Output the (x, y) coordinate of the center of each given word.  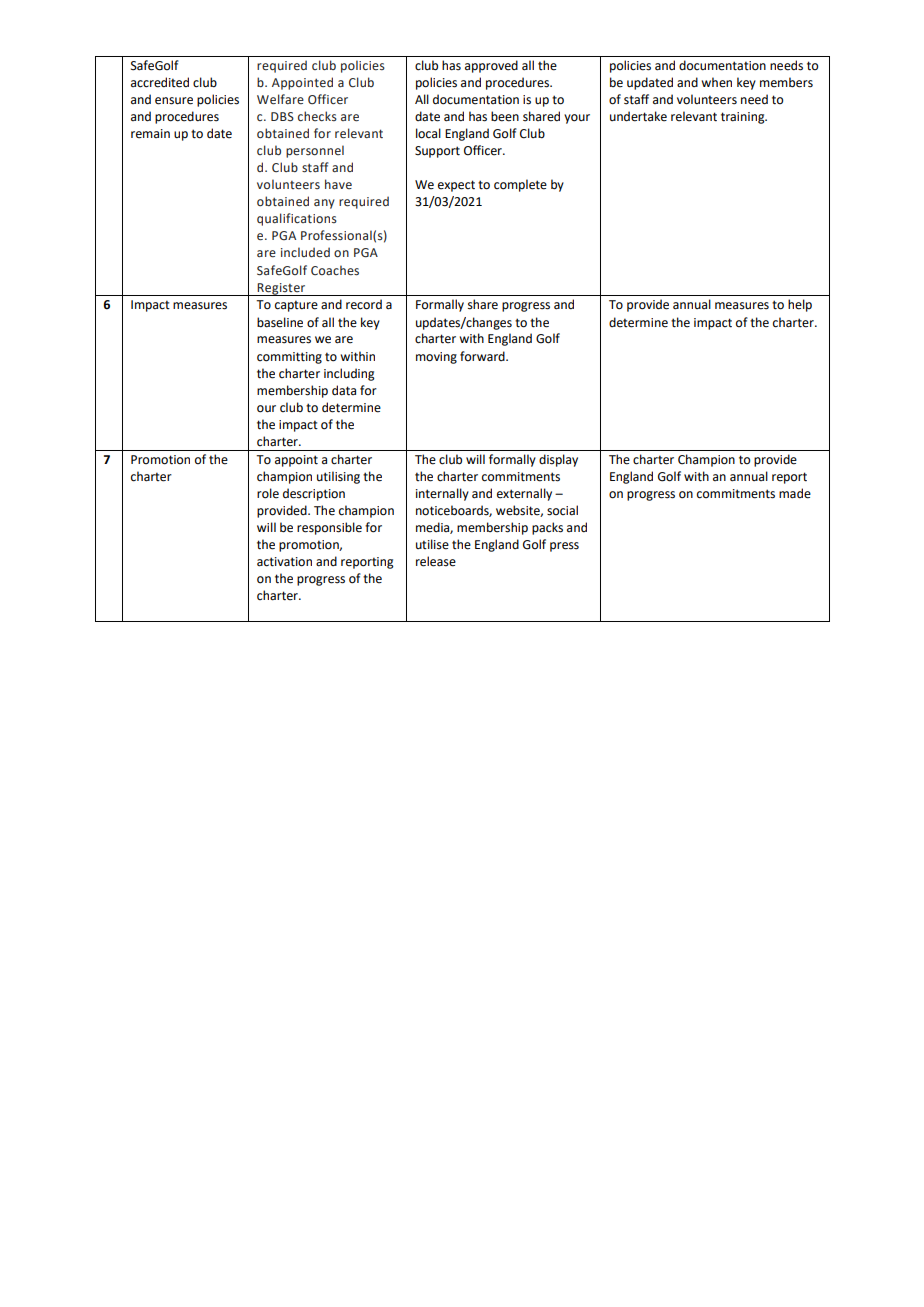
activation (284, 562)
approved (491, 66)
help (800, 305)
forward (483, 356)
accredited (160, 82)
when (716, 82)
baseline (280, 322)
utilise (432, 544)
